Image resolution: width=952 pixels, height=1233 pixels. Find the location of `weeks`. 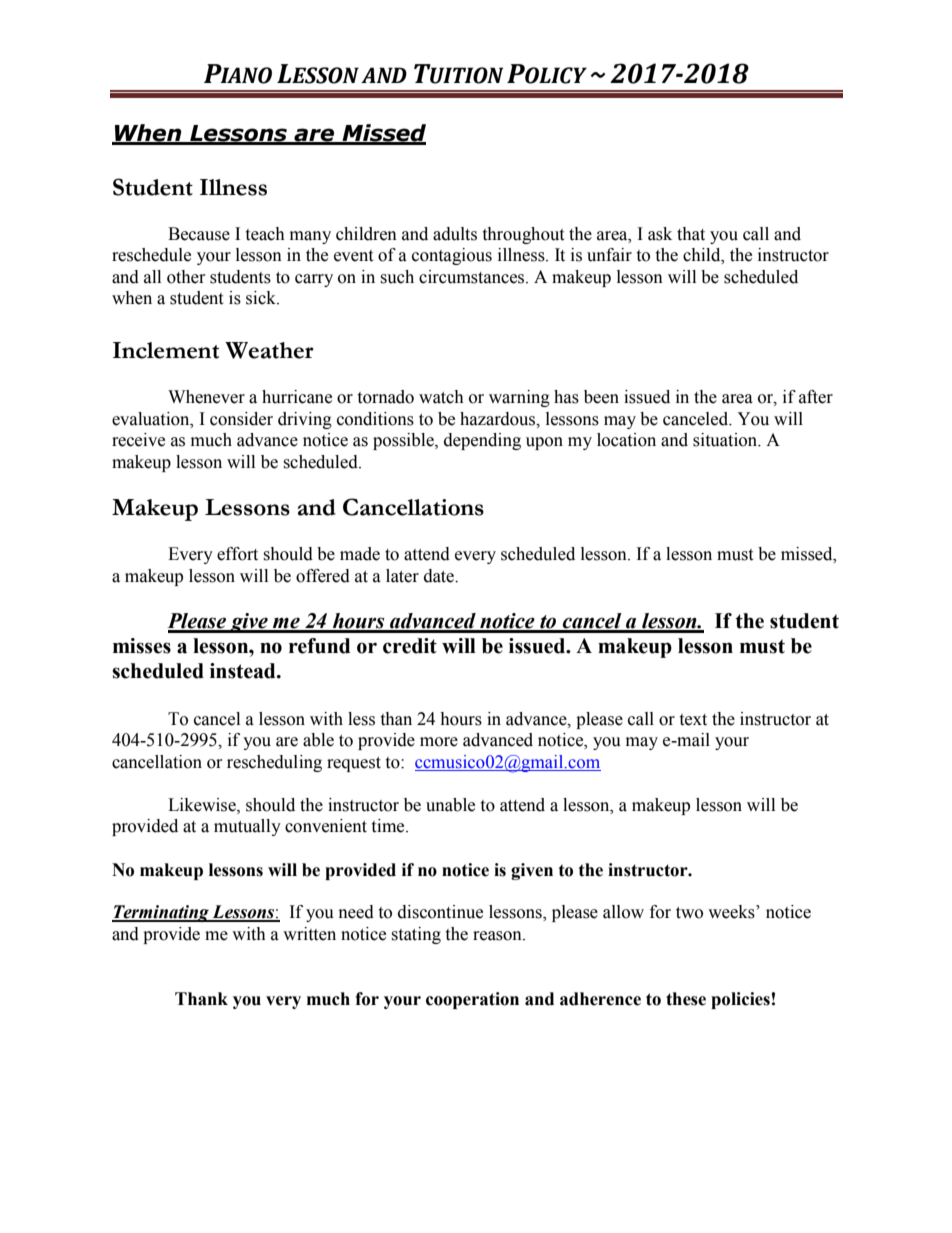

weeks is located at coordinates (732, 912).
